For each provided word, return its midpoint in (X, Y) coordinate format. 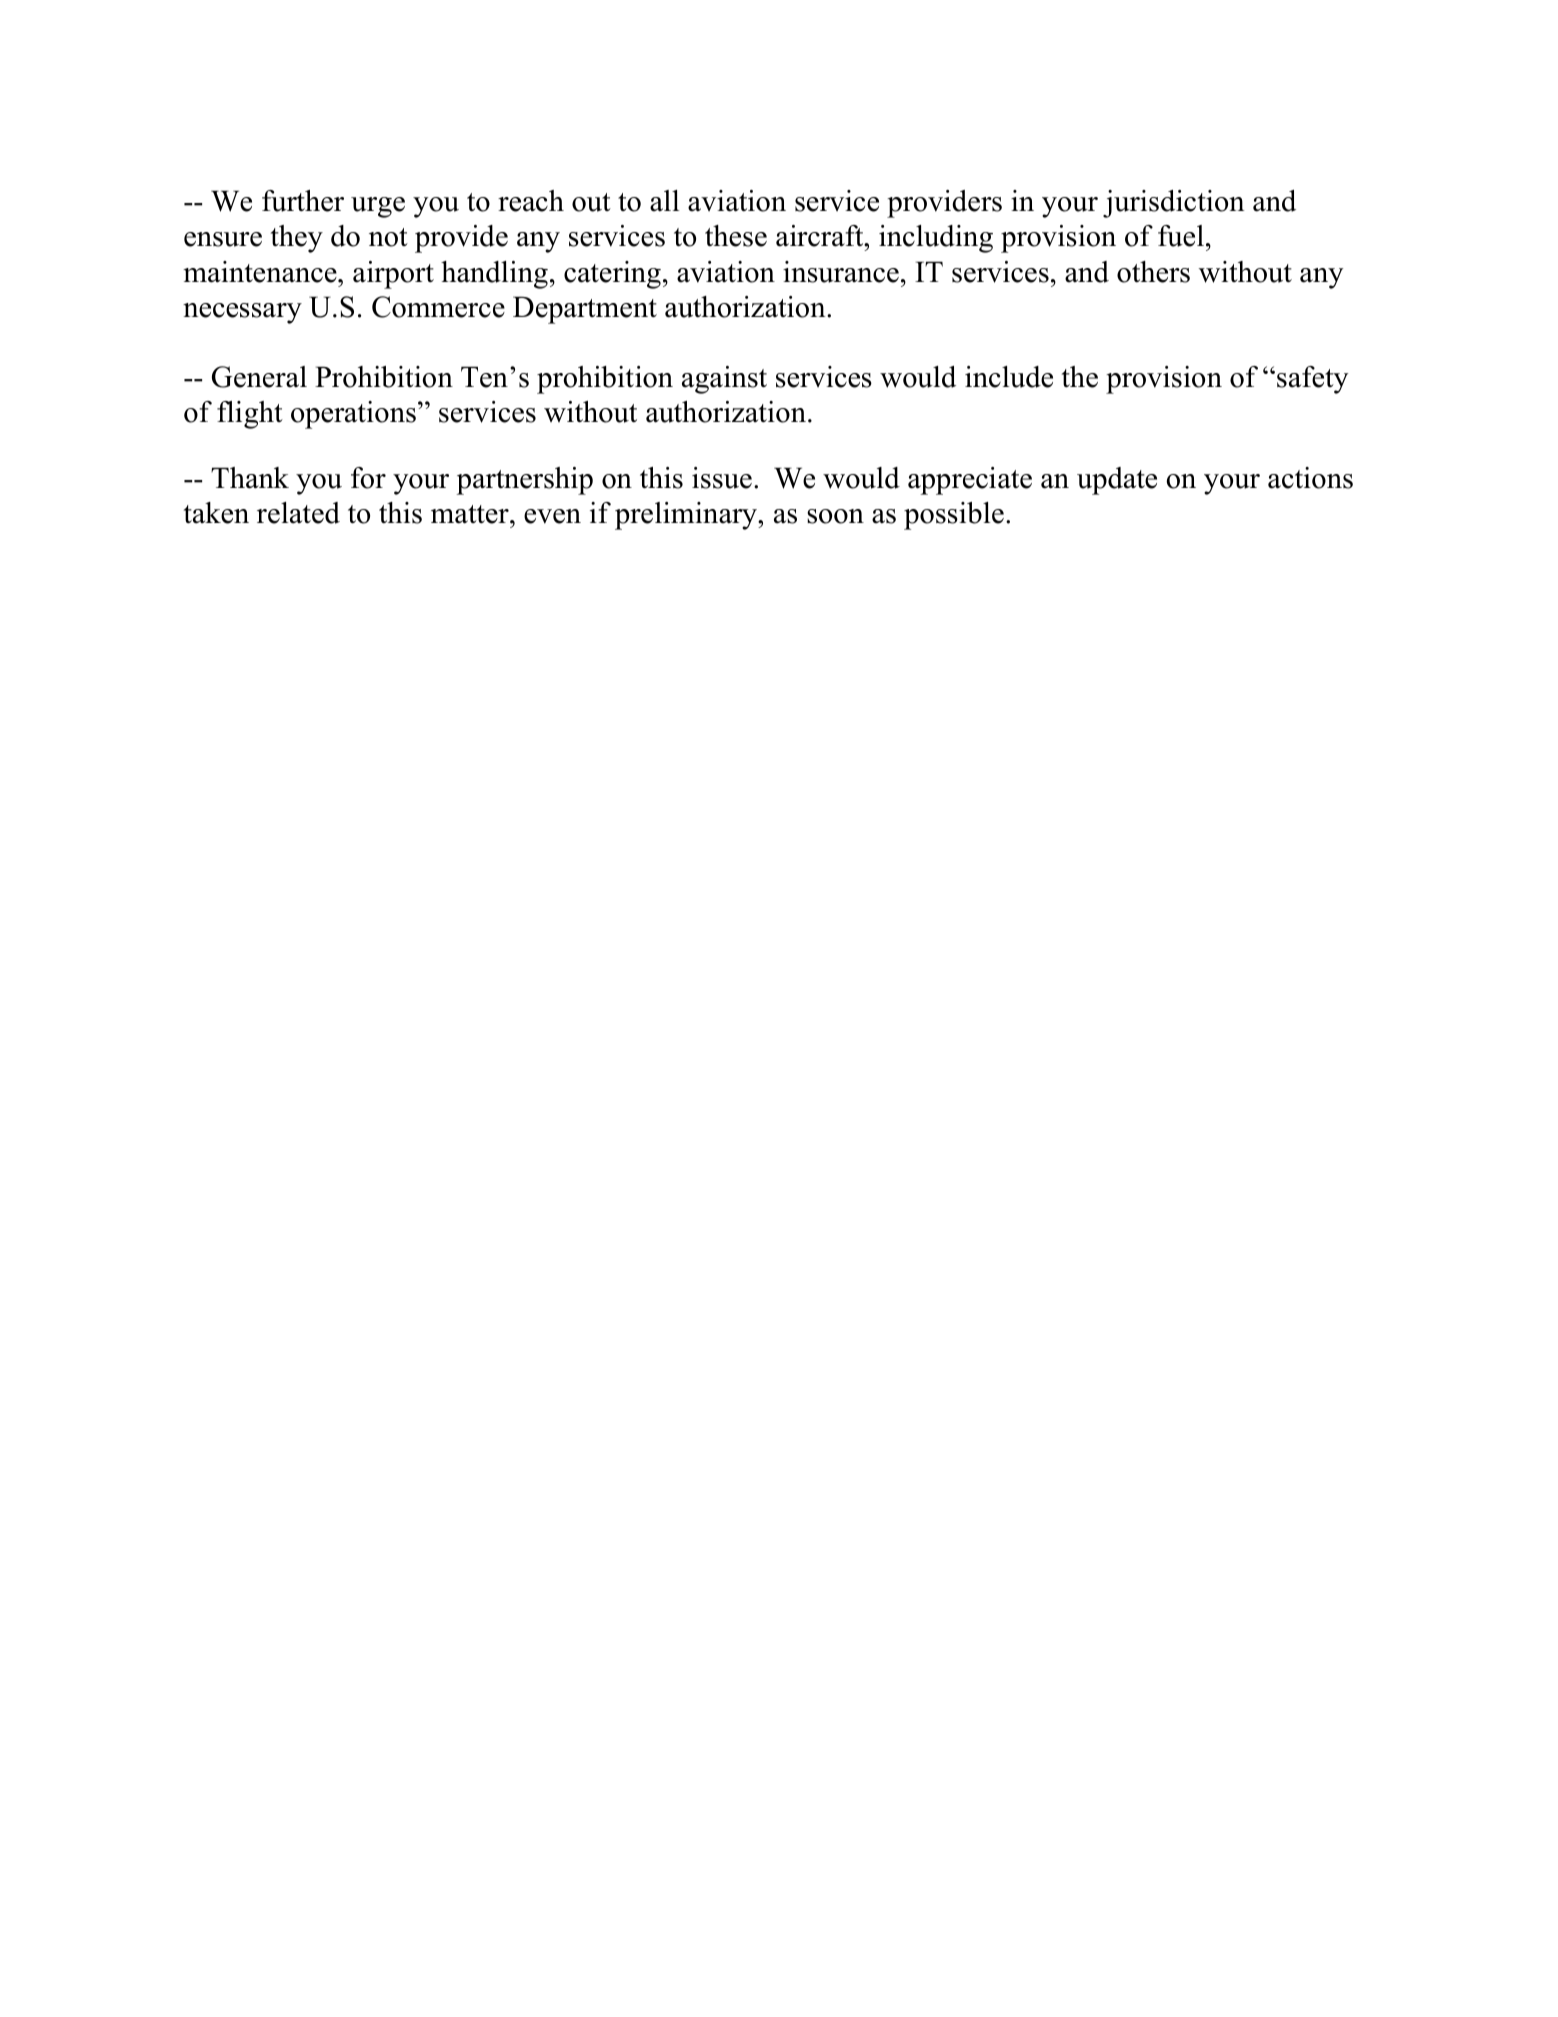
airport (393, 275)
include (1009, 377)
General (259, 377)
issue (722, 478)
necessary (242, 313)
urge (378, 207)
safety (1312, 380)
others (1153, 272)
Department (585, 310)
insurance (841, 272)
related (298, 513)
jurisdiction (1174, 204)
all (665, 201)
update (1117, 481)
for (368, 478)
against (724, 380)
